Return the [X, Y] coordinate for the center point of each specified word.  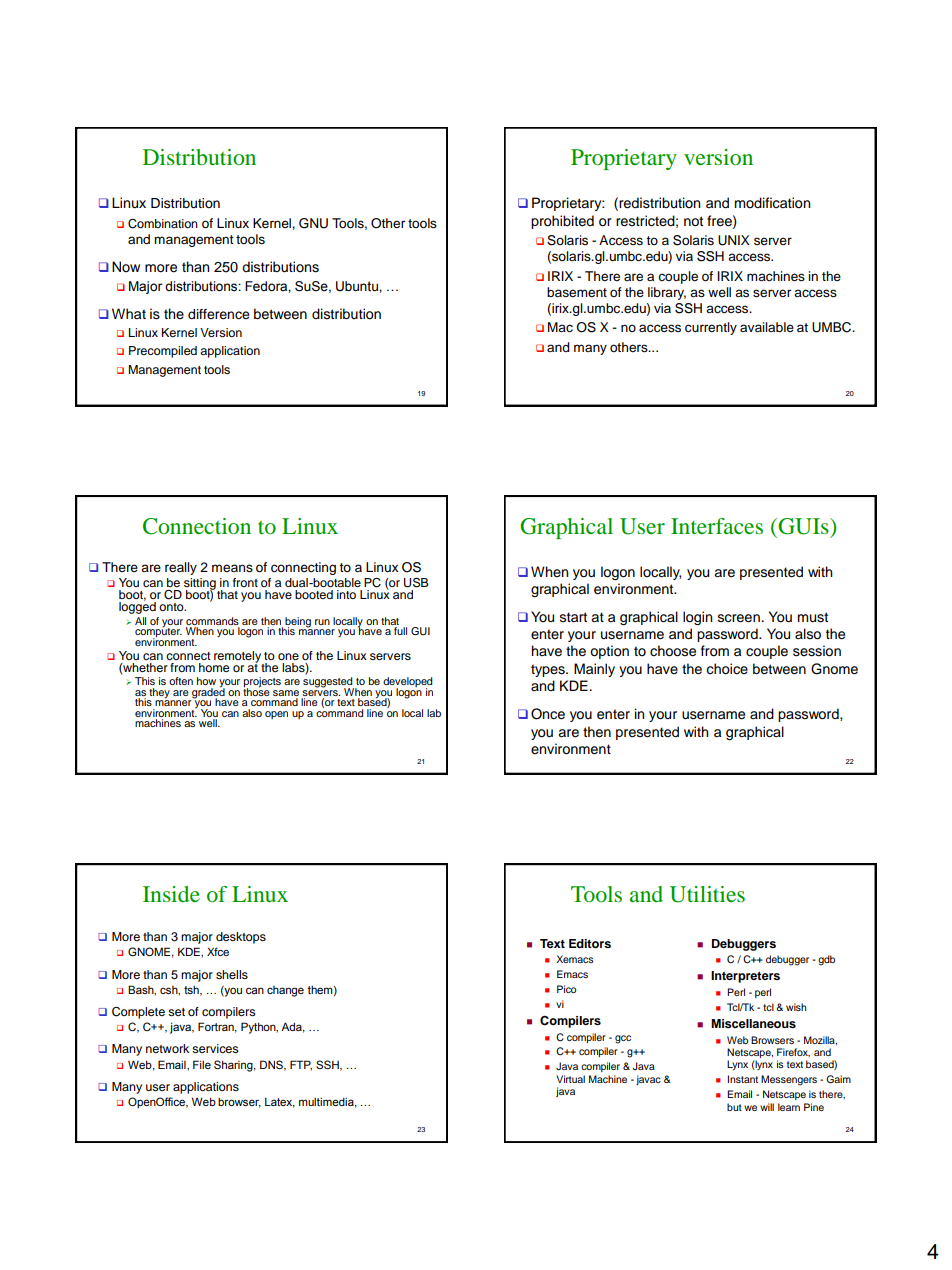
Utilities [707, 894]
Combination [163, 224]
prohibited [562, 222]
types [549, 670]
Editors [590, 943]
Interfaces [717, 526]
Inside [171, 894]
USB [416, 582]
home [214, 667]
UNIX [734, 240]
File [202, 1064]
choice [727, 669]
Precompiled [163, 352]
